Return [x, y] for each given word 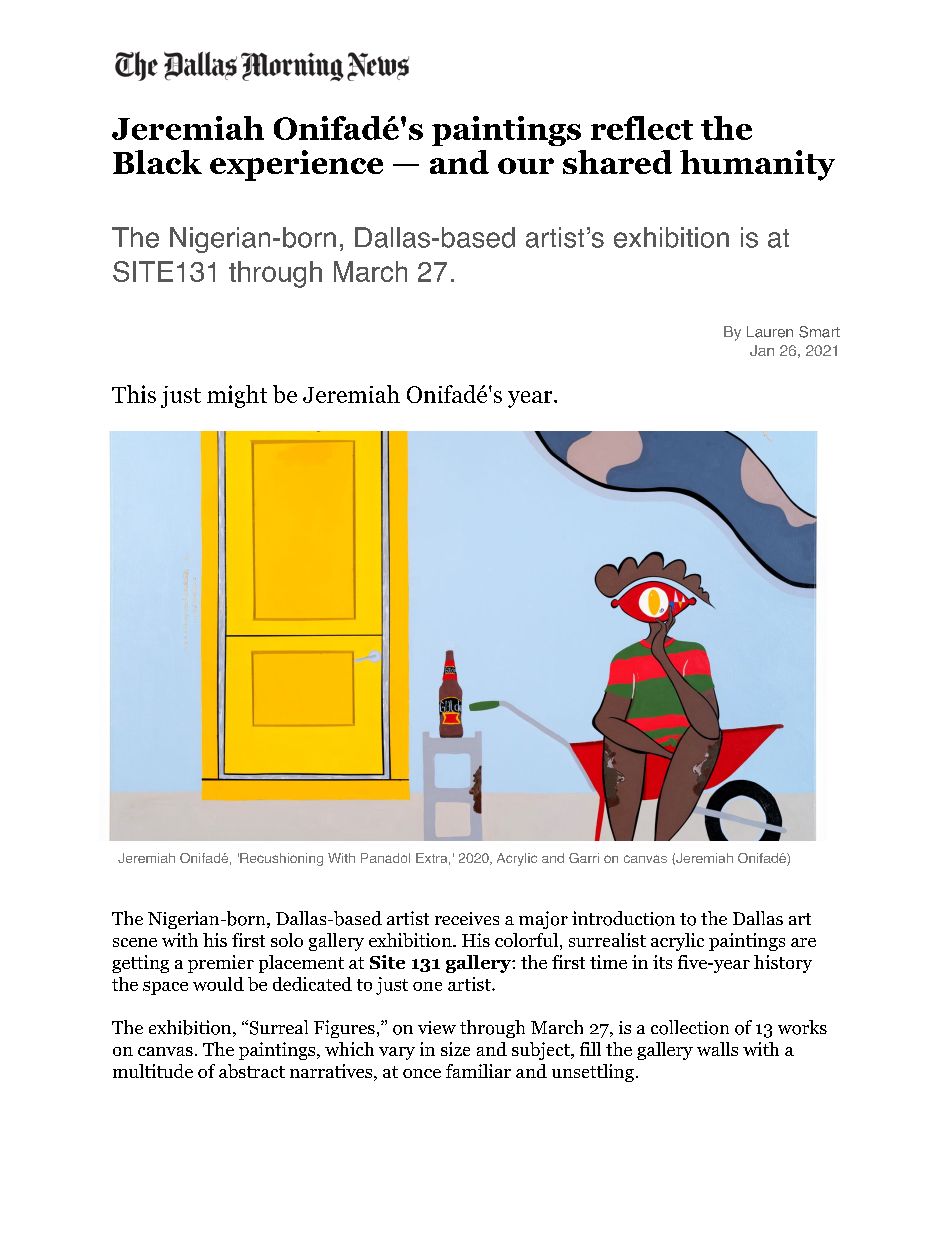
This [134, 394]
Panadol [385, 858]
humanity [757, 165]
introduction [623, 918]
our [526, 166]
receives [467, 918]
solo [287, 940]
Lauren [770, 332]
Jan [762, 350]
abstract [252, 1071]
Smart [819, 332]
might [237, 396]
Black [157, 162]
